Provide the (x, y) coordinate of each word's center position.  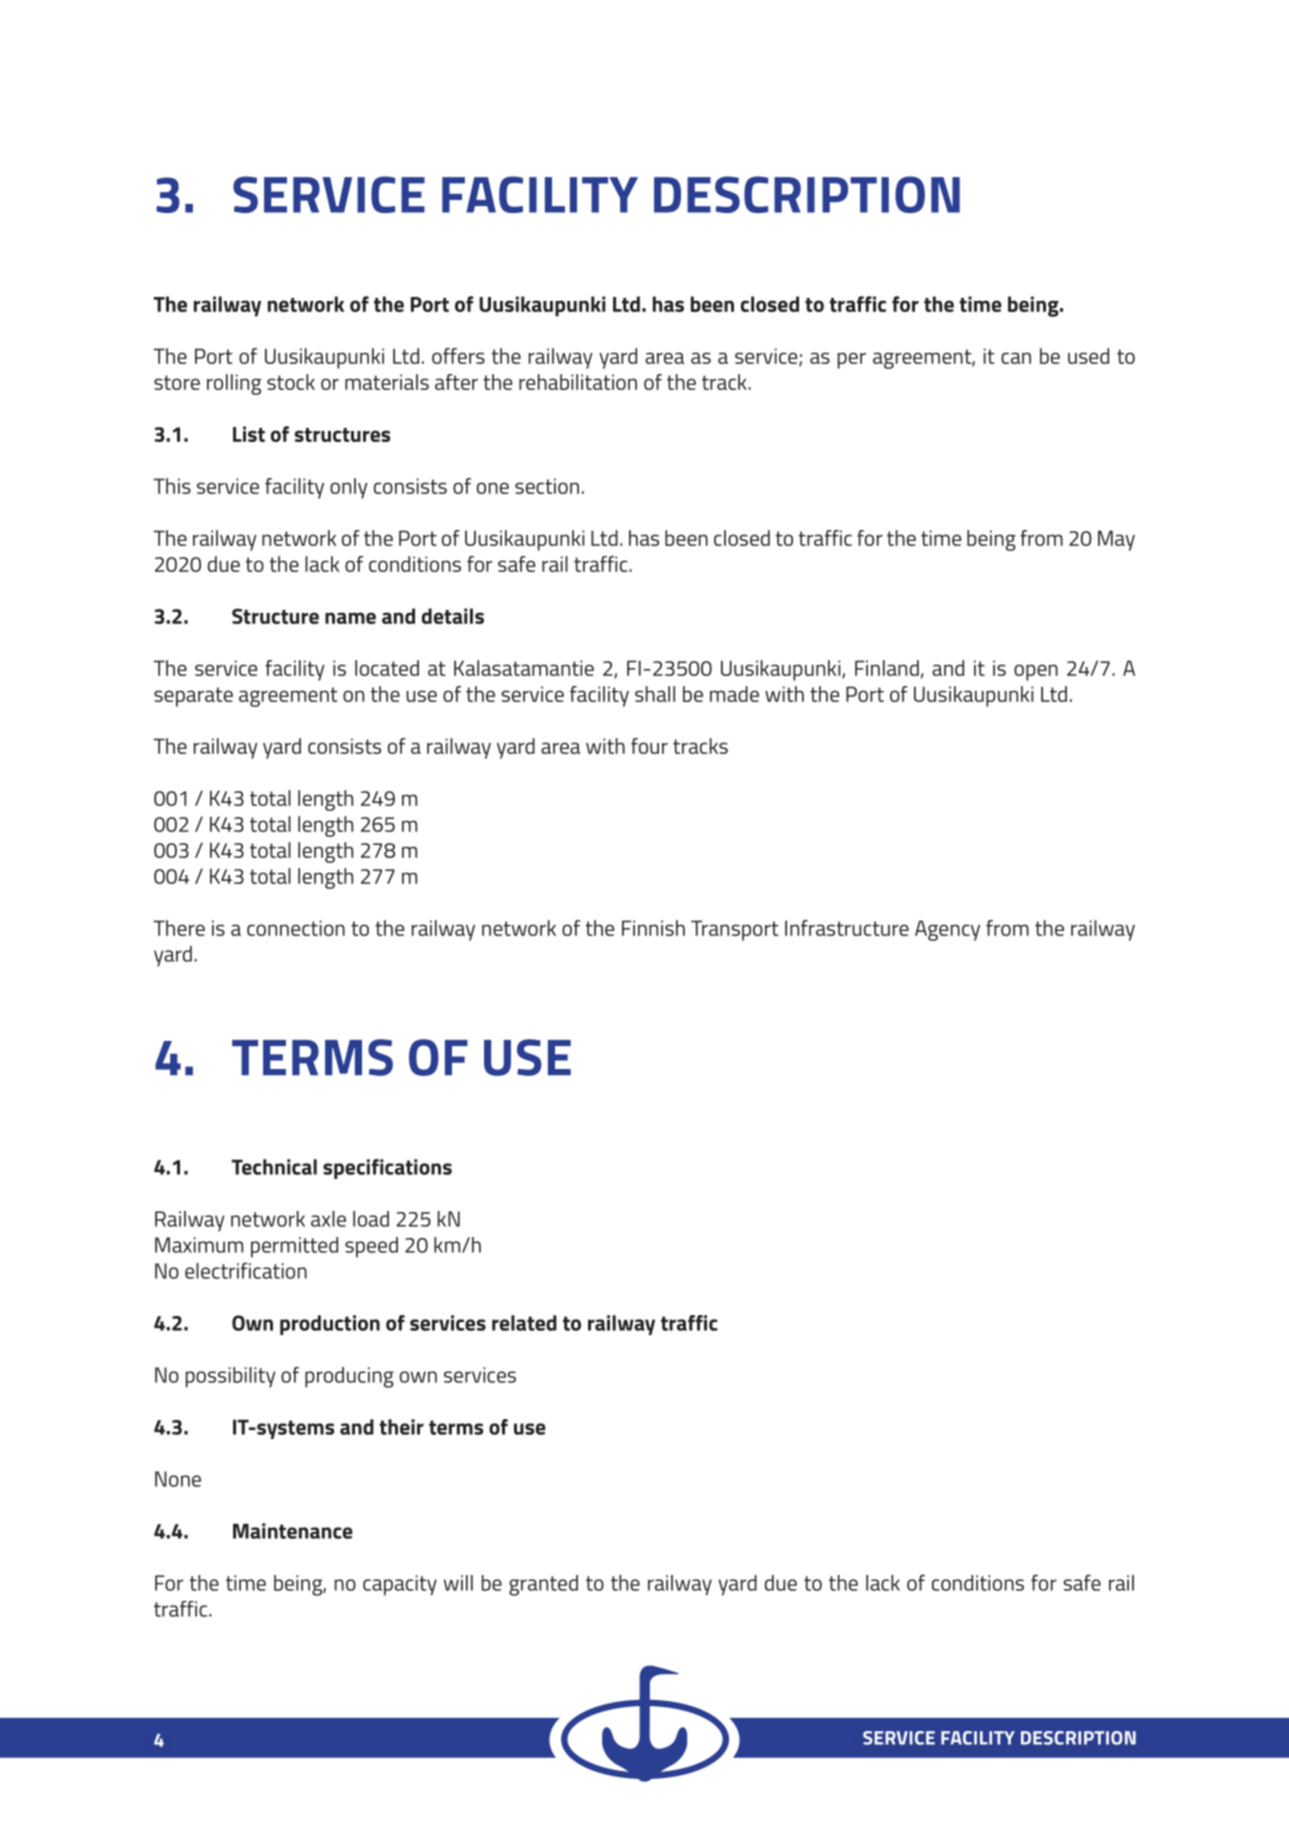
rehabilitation (578, 382)
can (1016, 358)
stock (291, 382)
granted (543, 1585)
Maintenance (293, 1531)
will (458, 1583)
